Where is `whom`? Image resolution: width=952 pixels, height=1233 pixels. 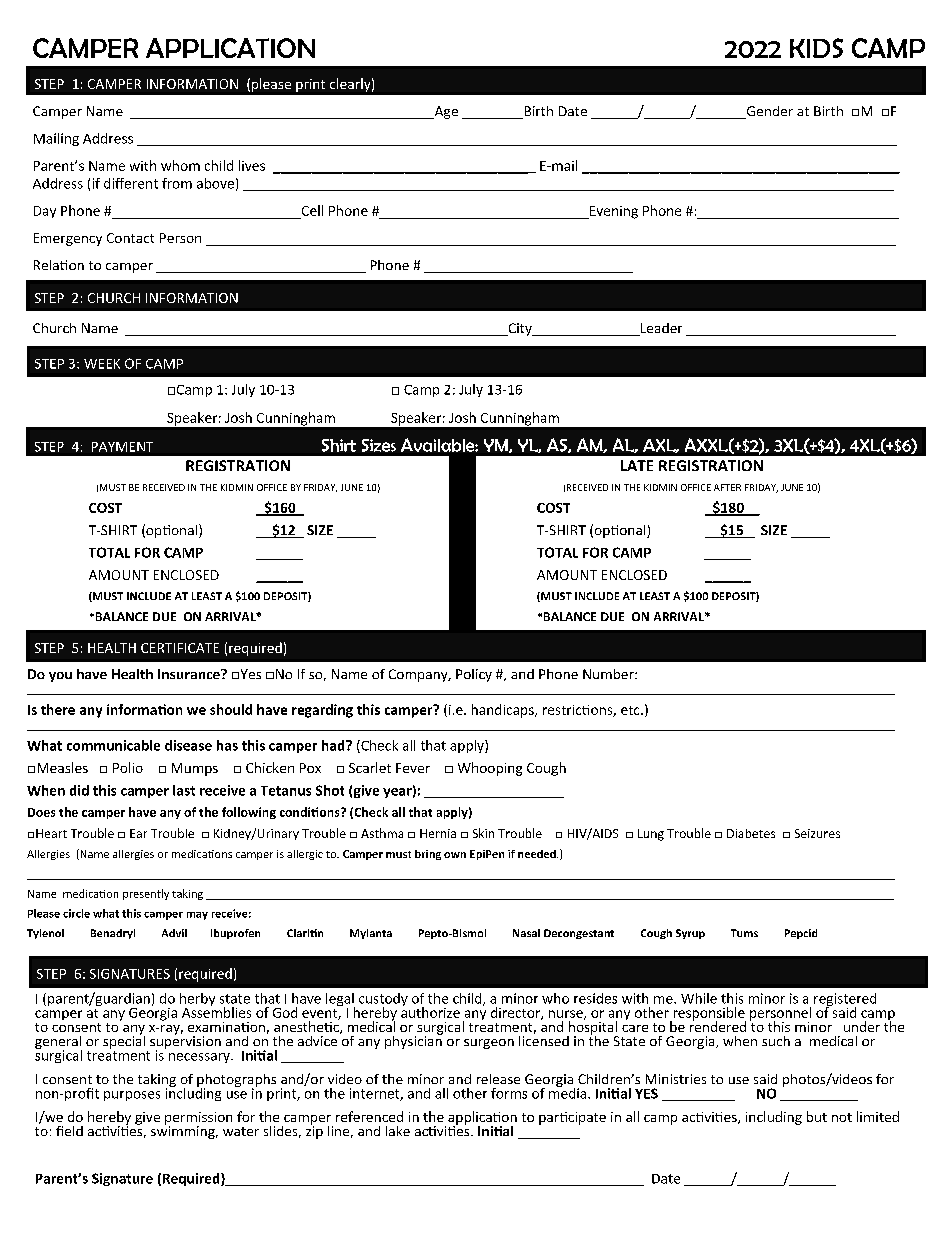 whom is located at coordinates (180, 165).
